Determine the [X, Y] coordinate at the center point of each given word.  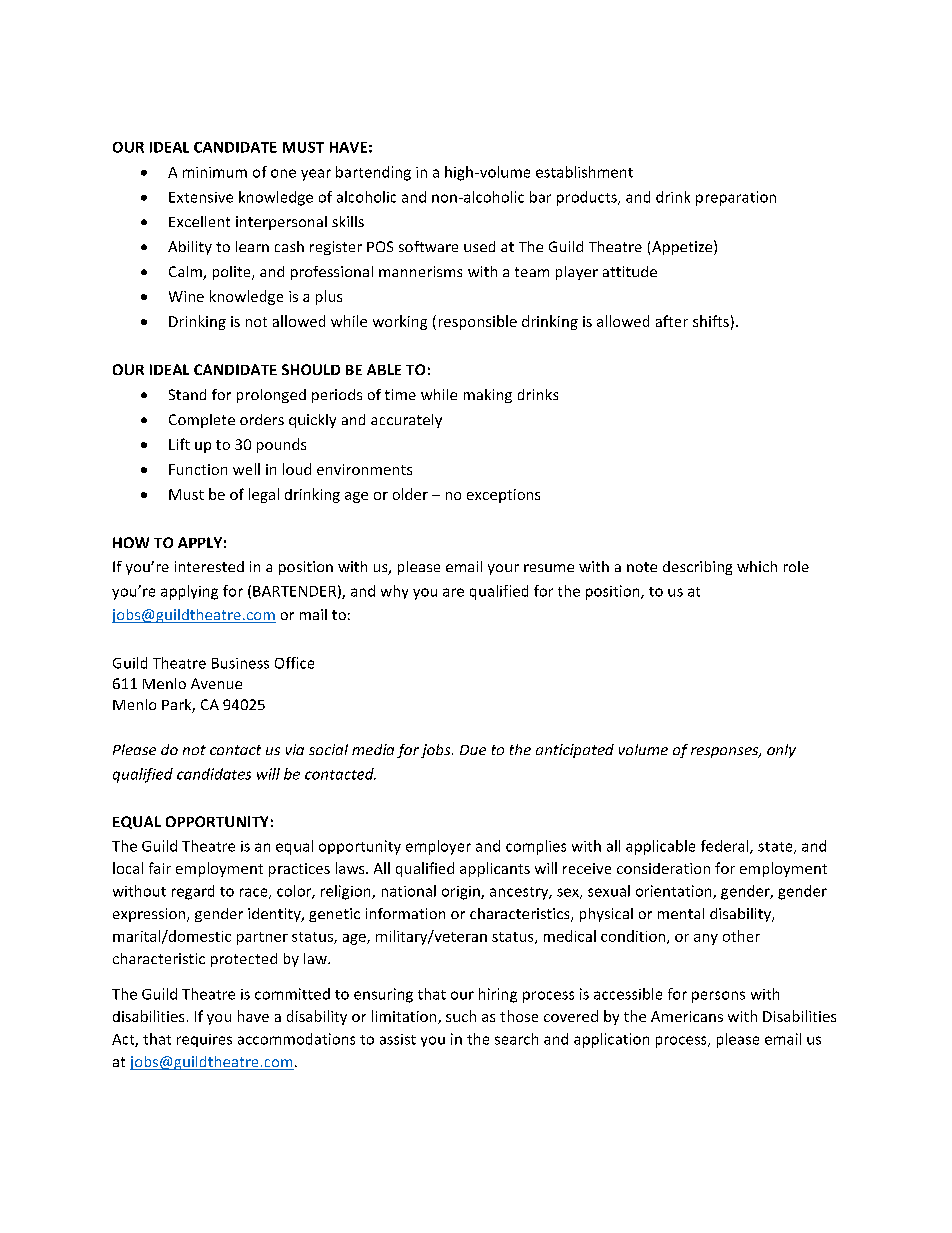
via [295, 749]
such [461, 1016]
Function [198, 469]
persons [718, 997]
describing [697, 568]
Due [473, 750]
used [479, 246]
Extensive [201, 197]
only [781, 751]
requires [204, 1040]
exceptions [503, 496]
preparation [736, 198]
